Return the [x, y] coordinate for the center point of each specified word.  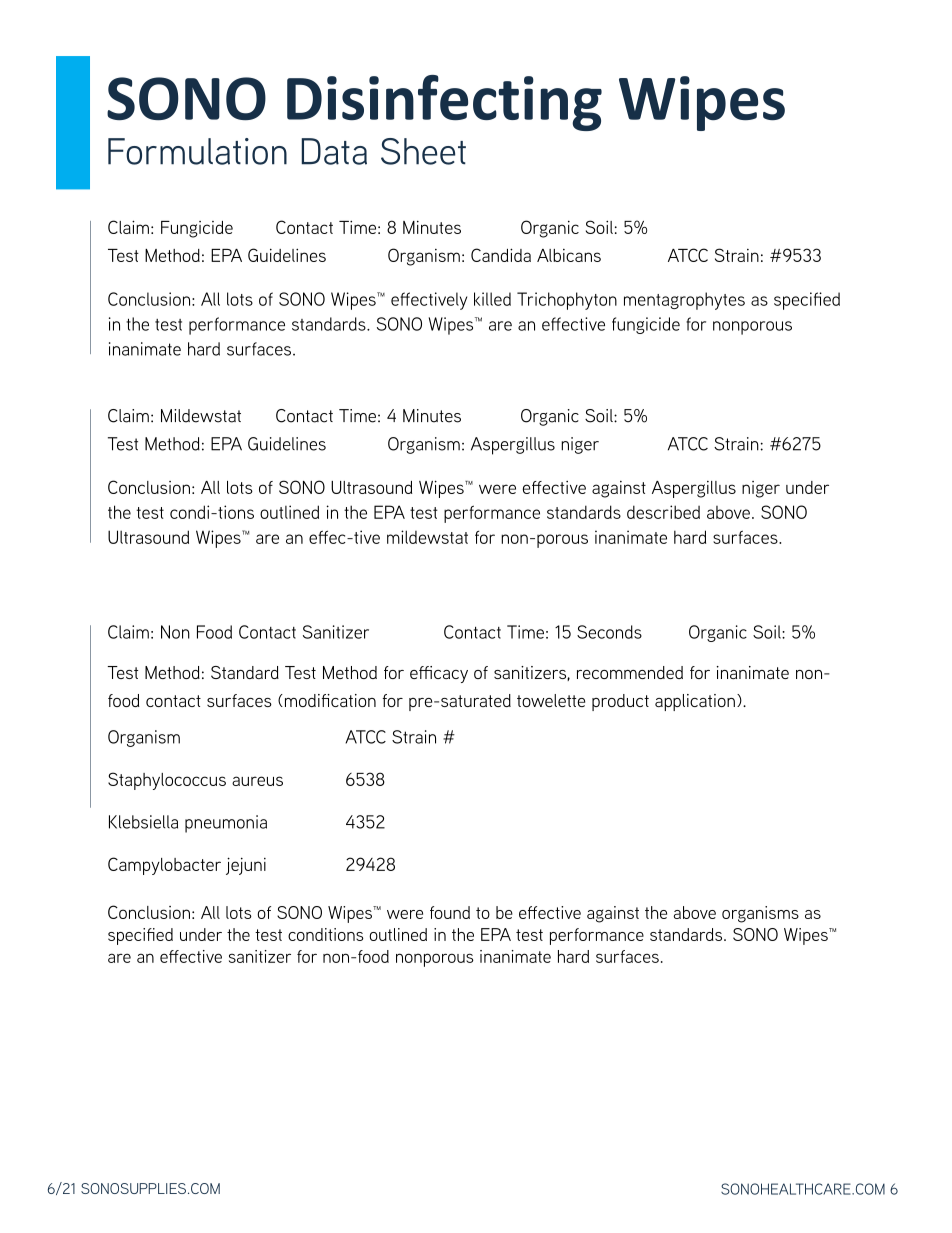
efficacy [439, 674]
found [450, 912]
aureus [257, 781]
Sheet [423, 151]
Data [334, 151]
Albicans [569, 255]
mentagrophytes [684, 301]
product [620, 702]
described [663, 512]
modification [329, 700]
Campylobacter [164, 866]
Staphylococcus [167, 781]
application [695, 702]
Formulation [197, 151]
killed [492, 299]
